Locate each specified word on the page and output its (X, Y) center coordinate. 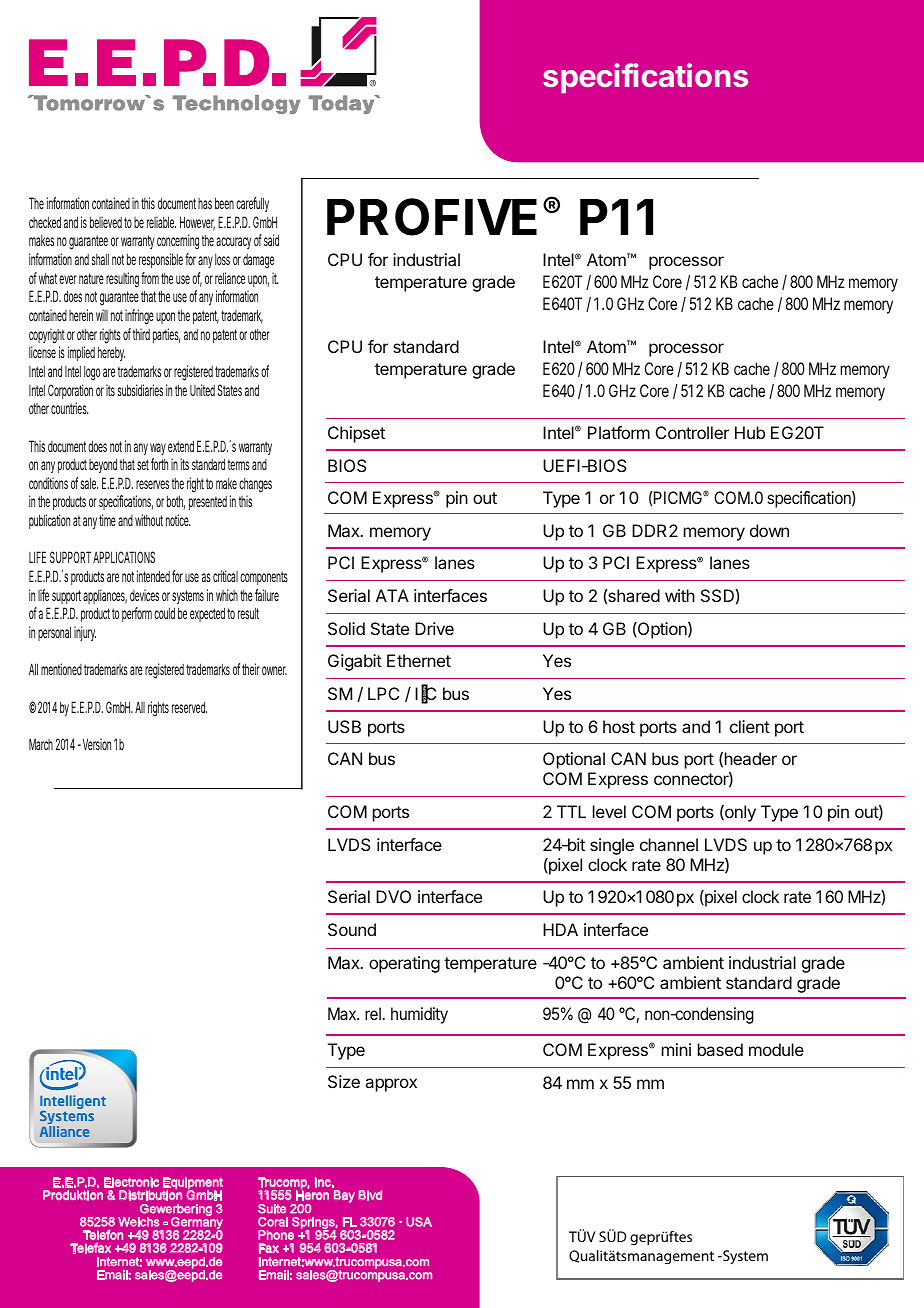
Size (344, 1081)
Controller (692, 432)
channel (669, 844)
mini (676, 1049)
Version (95, 744)
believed (106, 222)
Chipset (356, 434)
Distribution (150, 1195)
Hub (750, 432)
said (271, 240)
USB (344, 726)
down (769, 530)
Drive (434, 628)
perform (137, 614)
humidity (419, 1015)
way (158, 449)
